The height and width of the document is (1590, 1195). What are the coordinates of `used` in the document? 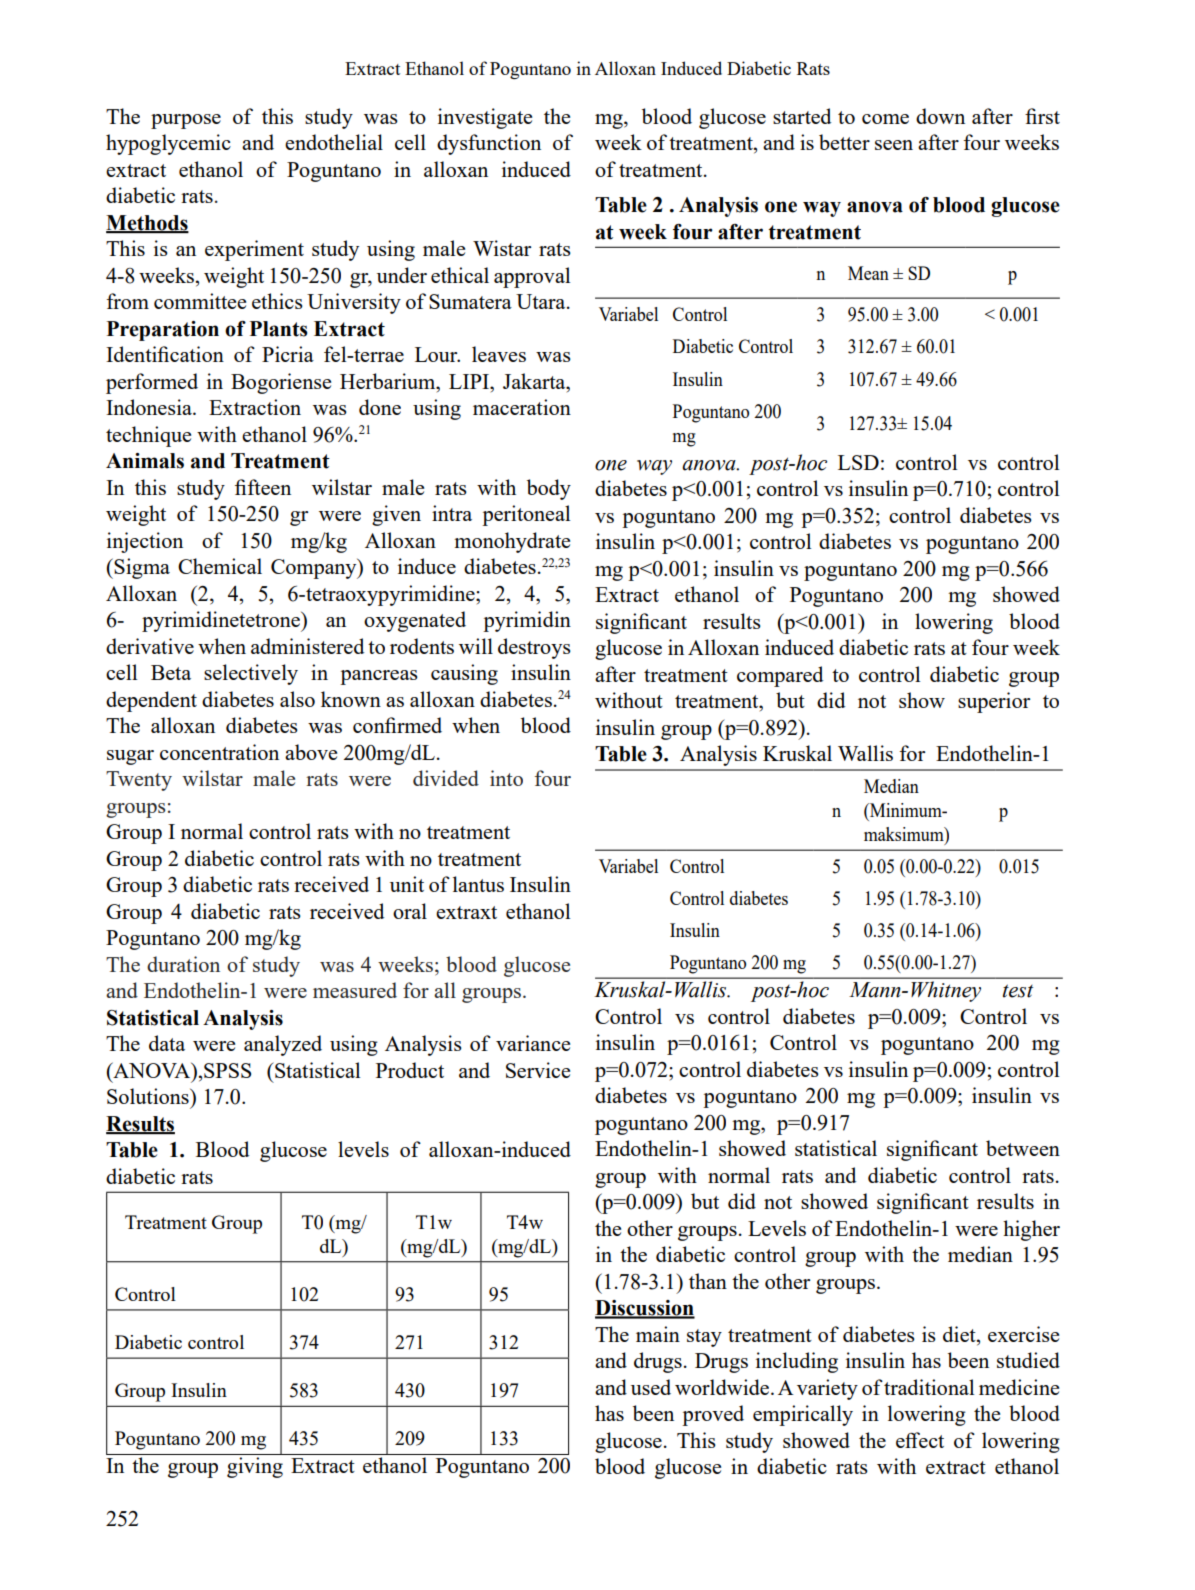 It's located at (651, 1387).
